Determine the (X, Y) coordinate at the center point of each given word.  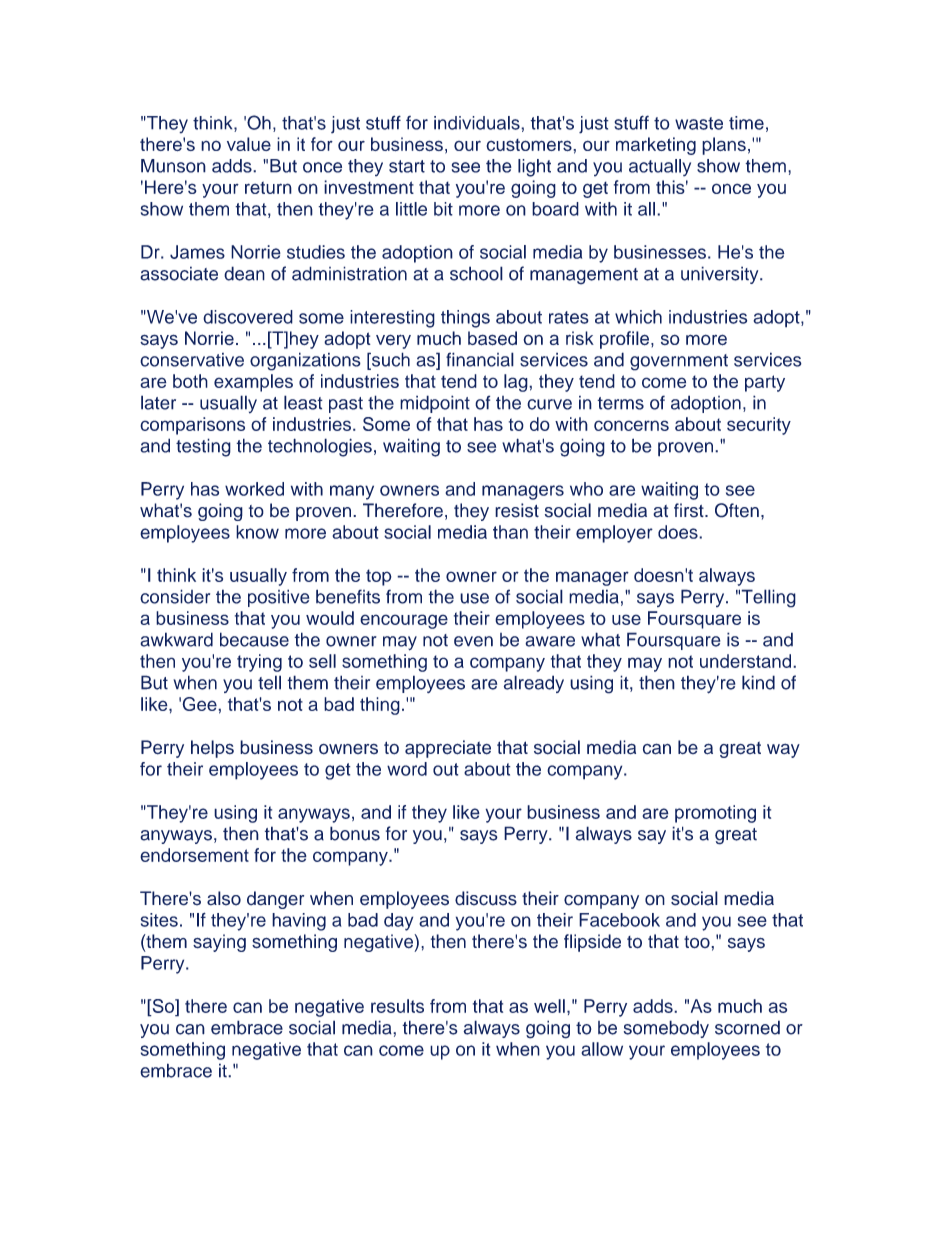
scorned (747, 1027)
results (397, 1006)
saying (219, 943)
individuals (478, 123)
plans (724, 146)
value (249, 144)
